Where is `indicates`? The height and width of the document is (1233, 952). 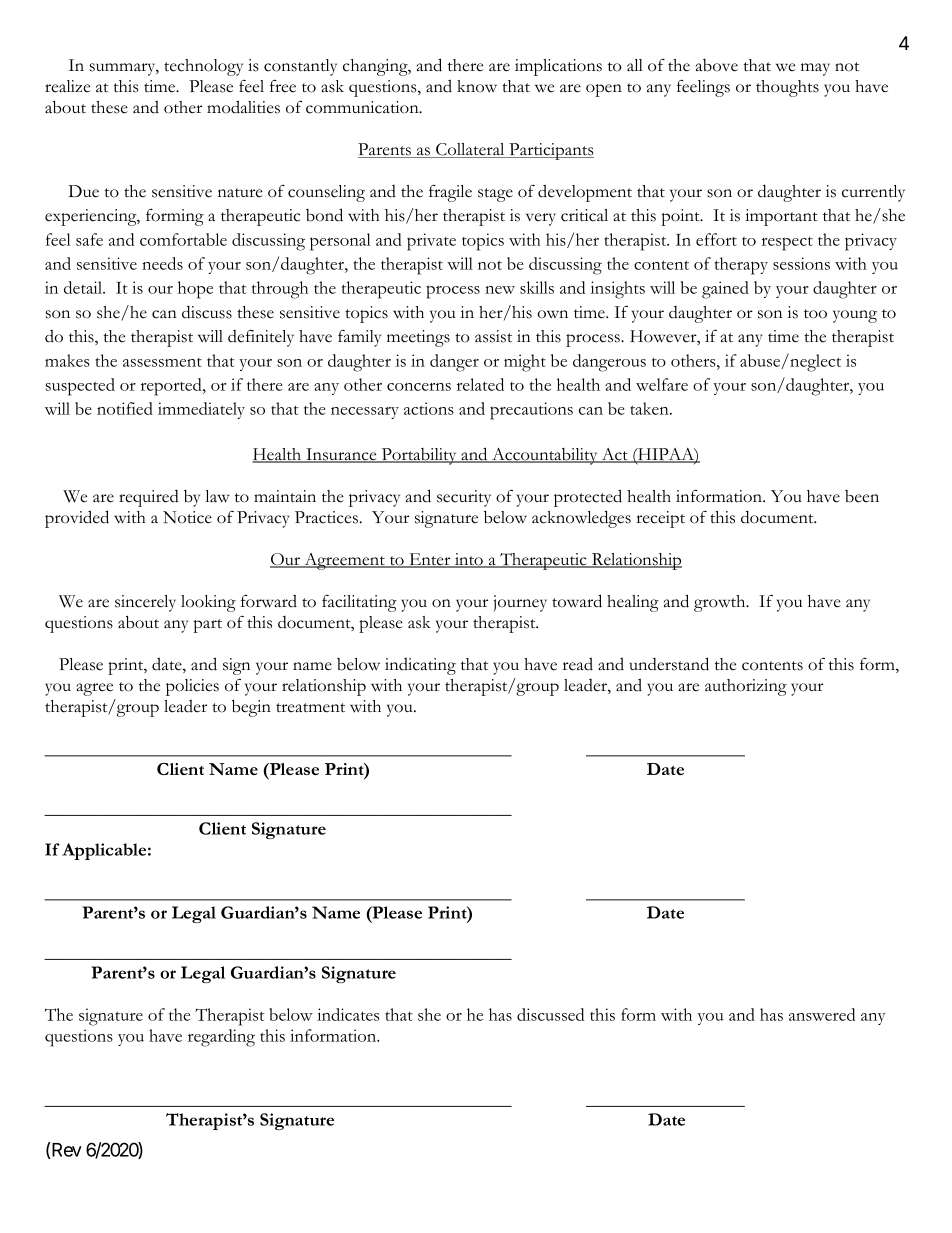 indicates is located at coordinates (348, 1014).
